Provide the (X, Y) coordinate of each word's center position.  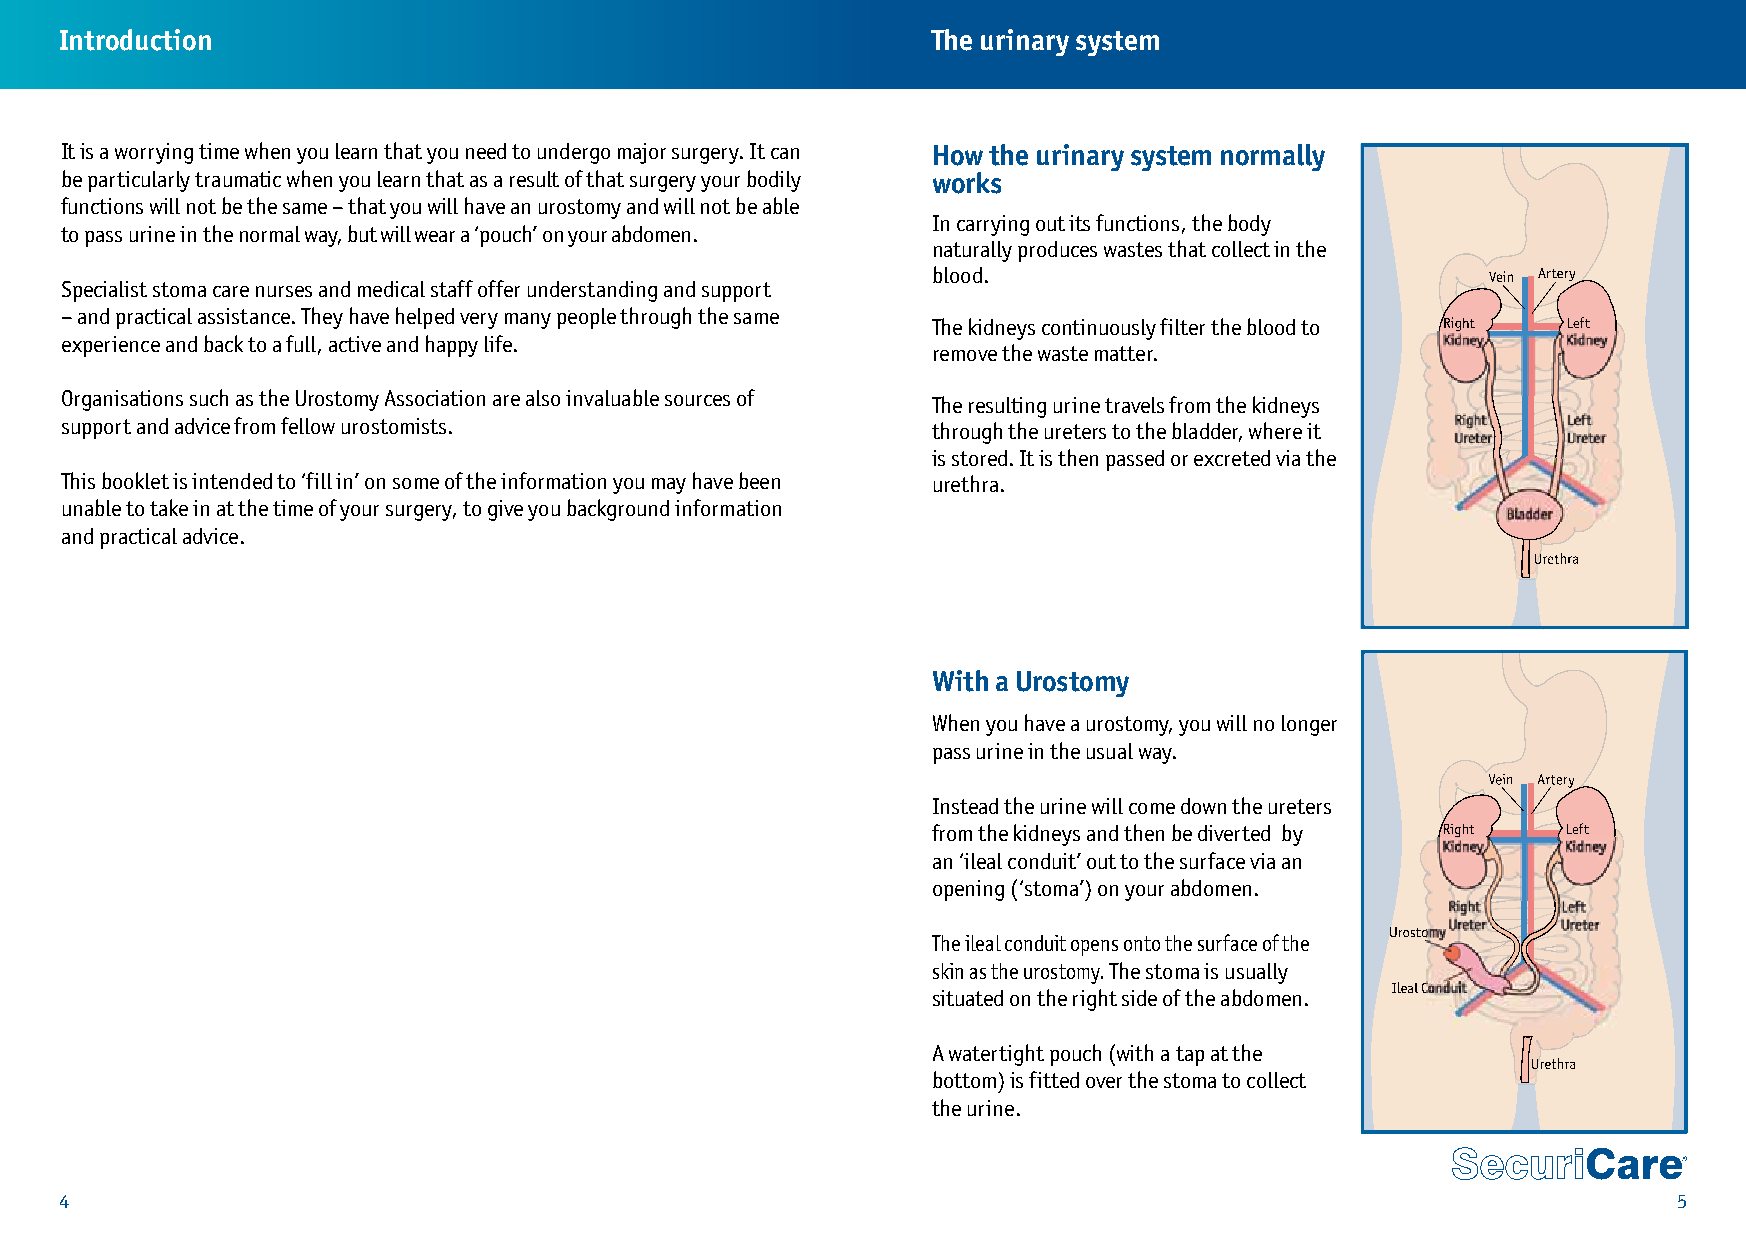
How (958, 155)
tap (1190, 1056)
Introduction (135, 40)
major (642, 153)
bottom (964, 1079)
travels (1134, 405)
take (169, 507)
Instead (965, 806)
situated (968, 998)
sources (697, 400)
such (209, 397)
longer (1309, 725)
